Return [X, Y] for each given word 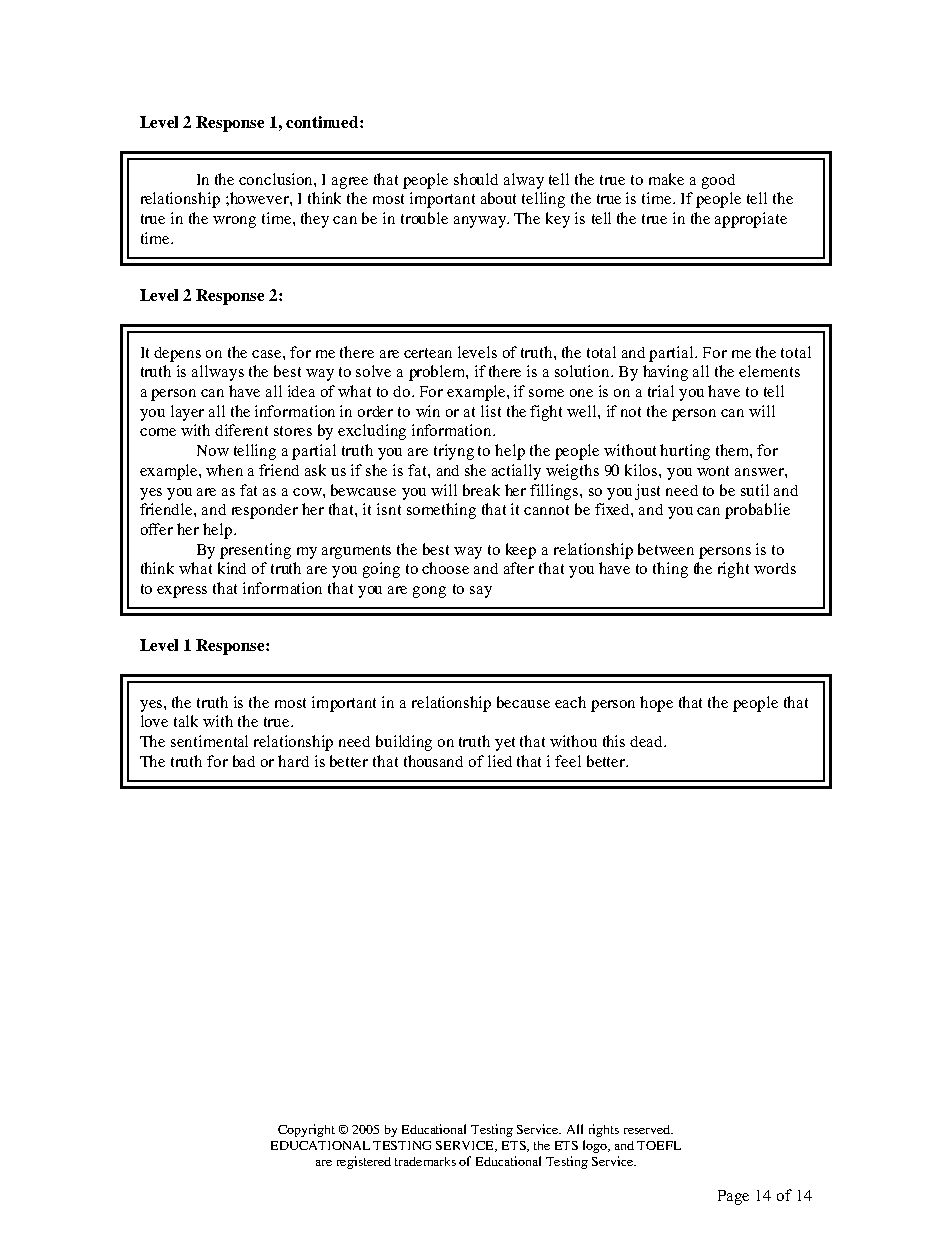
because [523, 702]
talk [186, 721]
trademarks [425, 1161]
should [476, 179]
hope [656, 704]
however [259, 198]
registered [364, 1162]
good [718, 181]
